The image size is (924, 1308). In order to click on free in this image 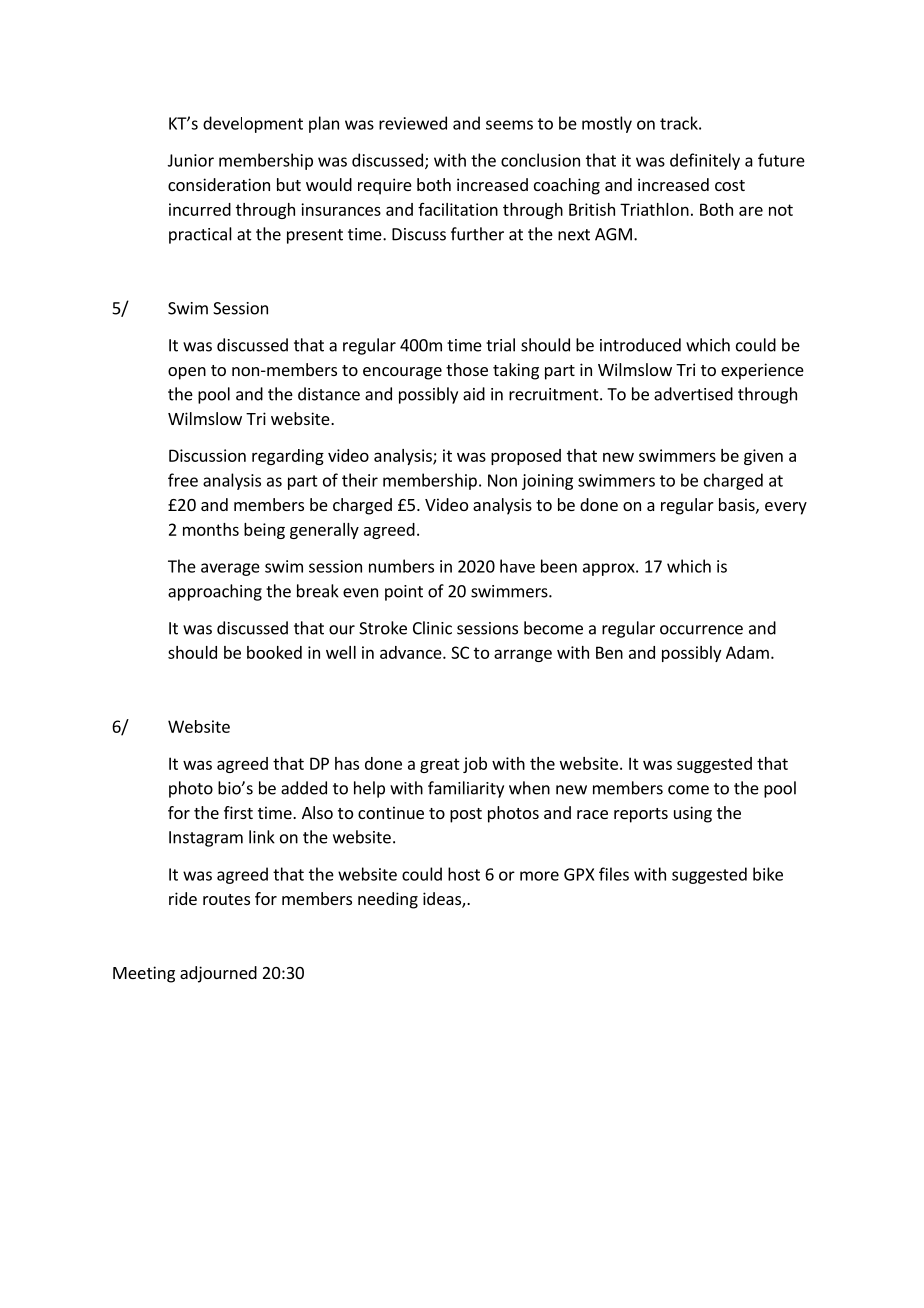, I will do `click(183, 480)`.
